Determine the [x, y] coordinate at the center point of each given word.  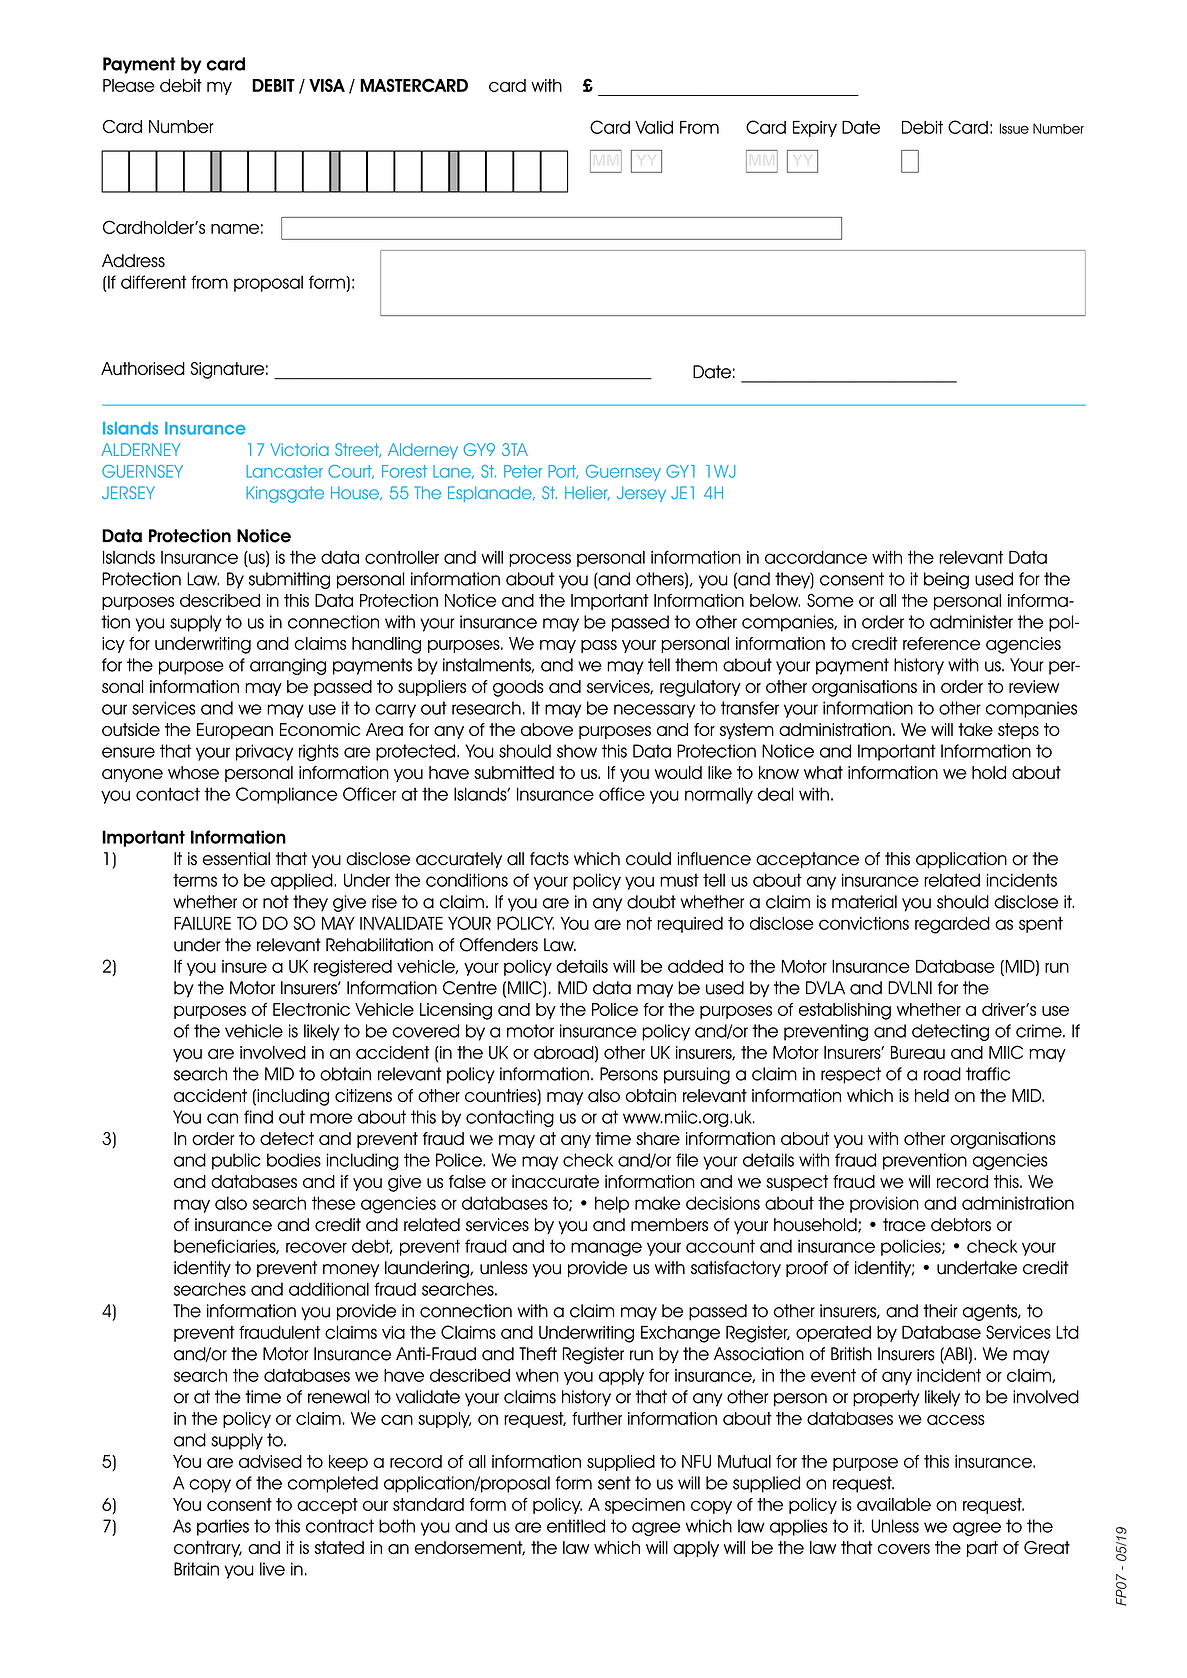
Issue [1014, 128]
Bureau [918, 1052]
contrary [208, 1549]
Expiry [815, 129]
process [540, 560]
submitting [289, 580]
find [258, 1117]
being [946, 580]
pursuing [697, 1075]
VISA [327, 85]
